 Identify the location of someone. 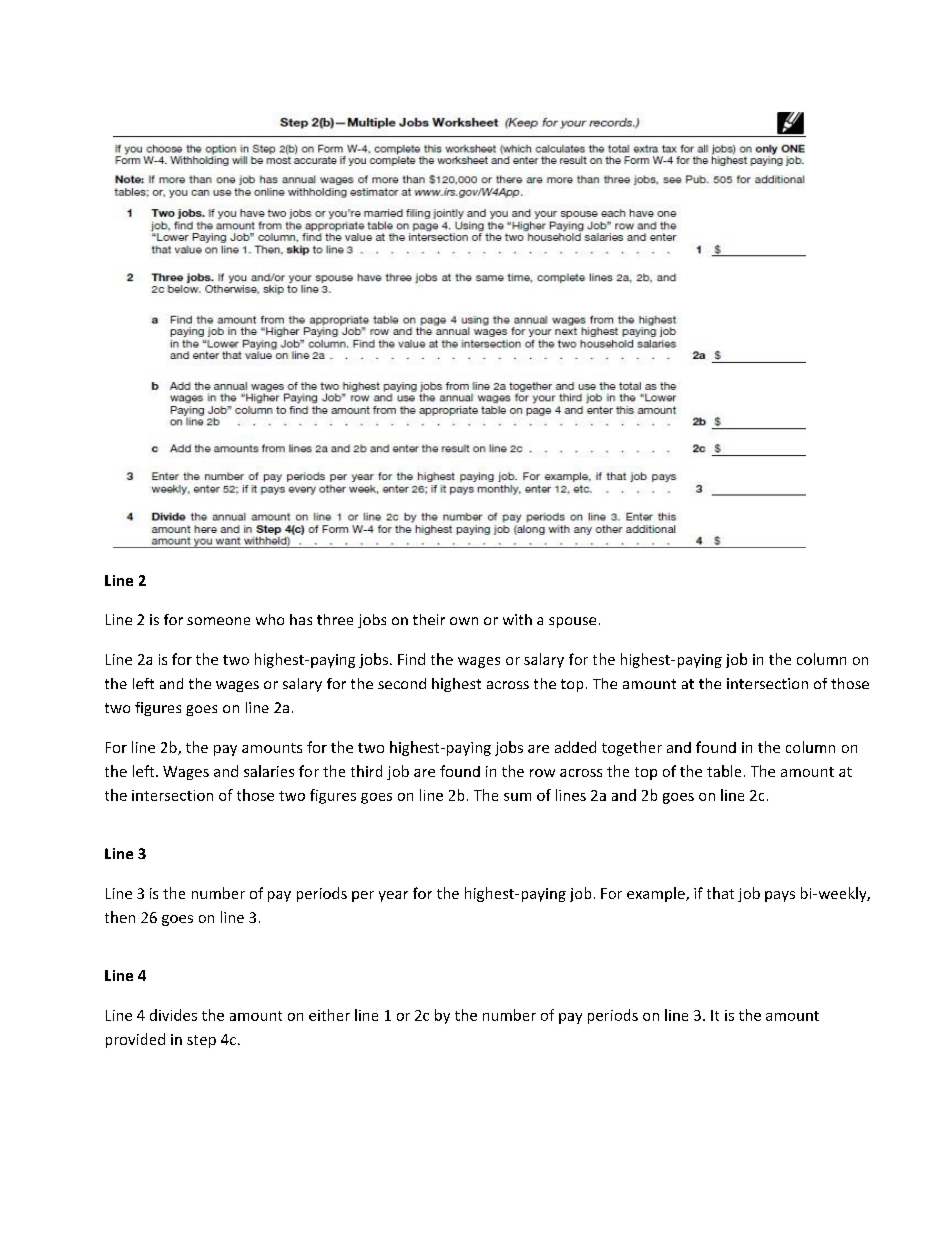
(218, 621).
